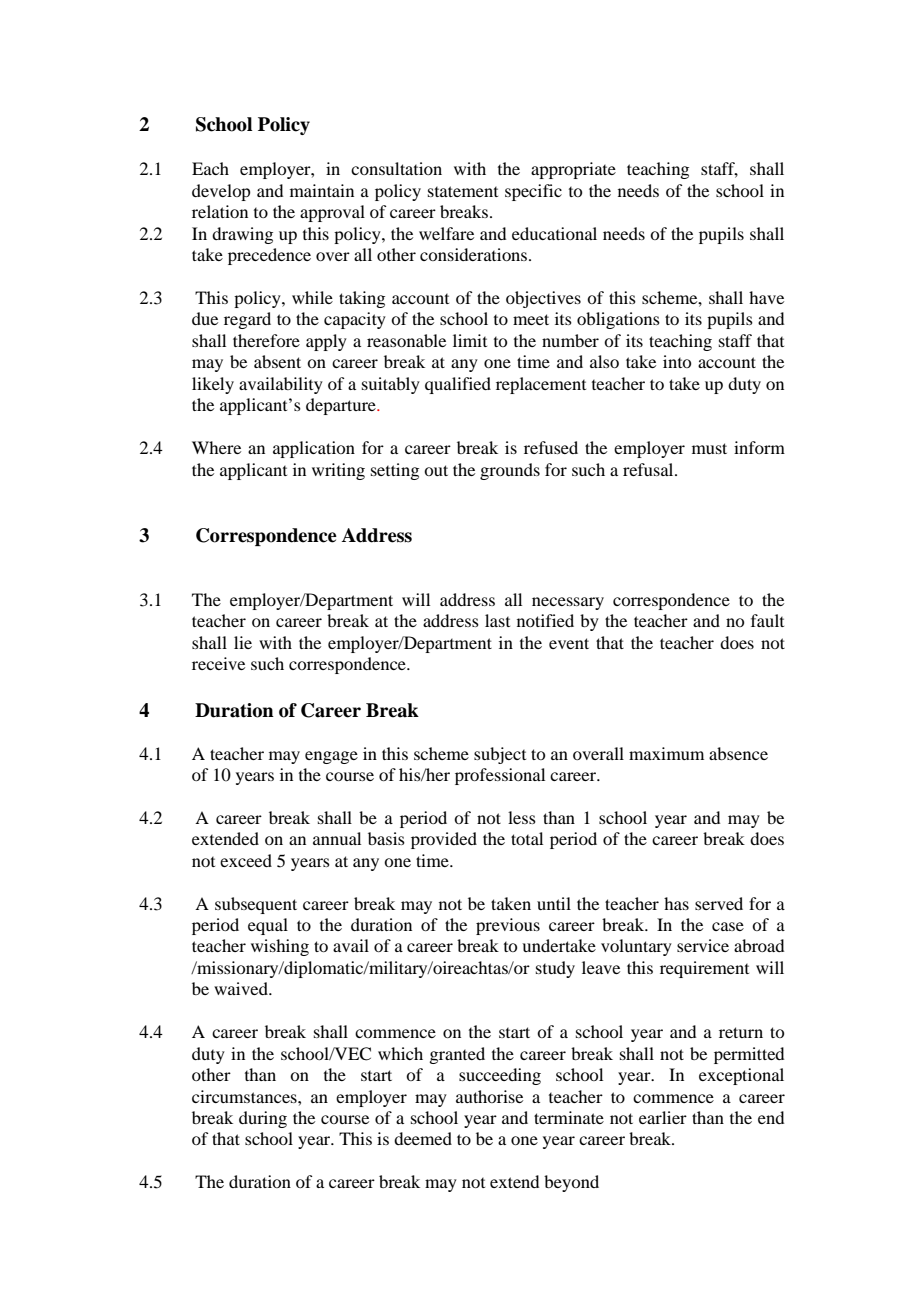 The width and height of the screenshot is (924, 1308). What do you see at coordinates (463, 191) in the screenshot?
I see `statement` at bounding box center [463, 191].
